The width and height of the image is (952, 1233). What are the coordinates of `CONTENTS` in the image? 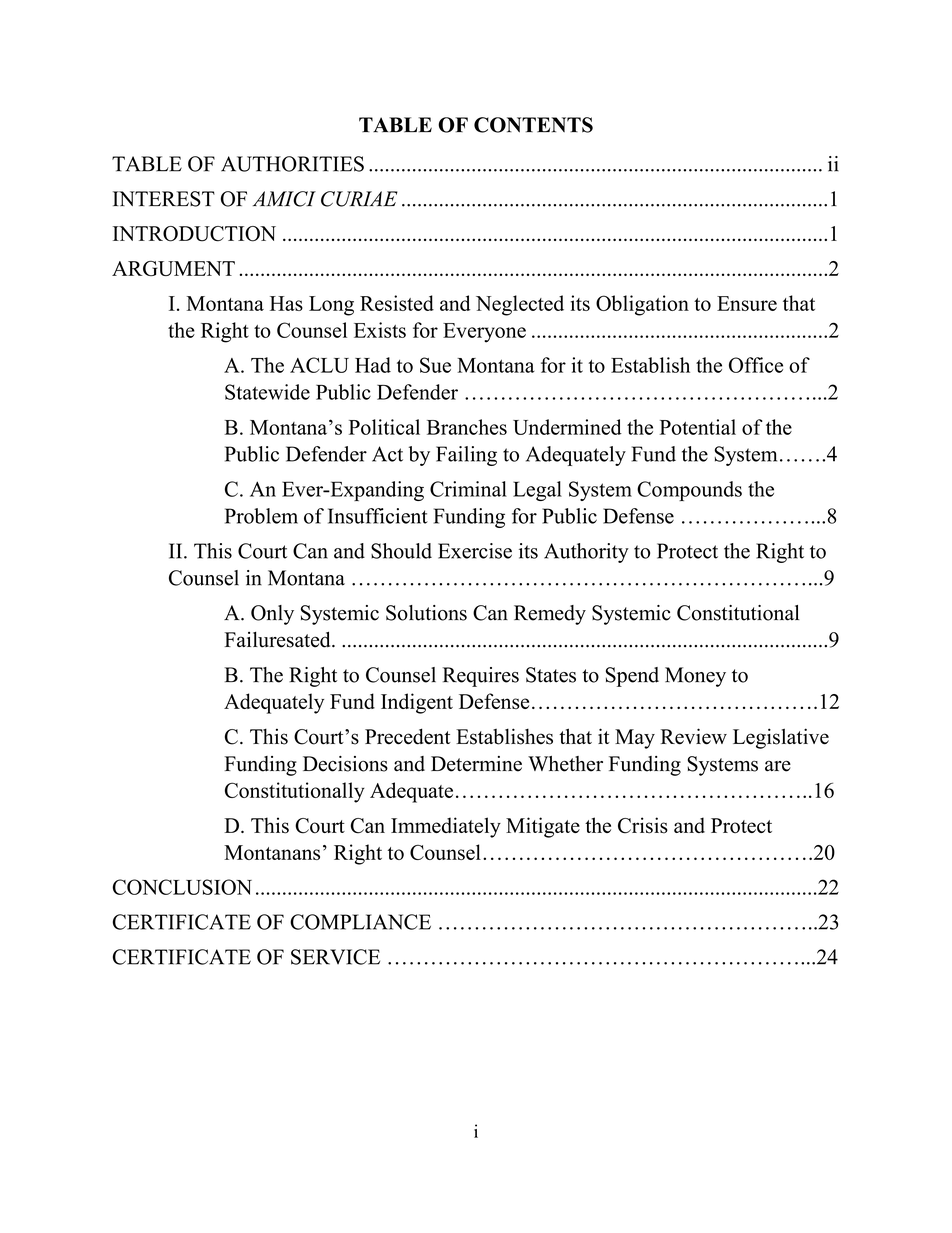 It's located at (533, 125).
